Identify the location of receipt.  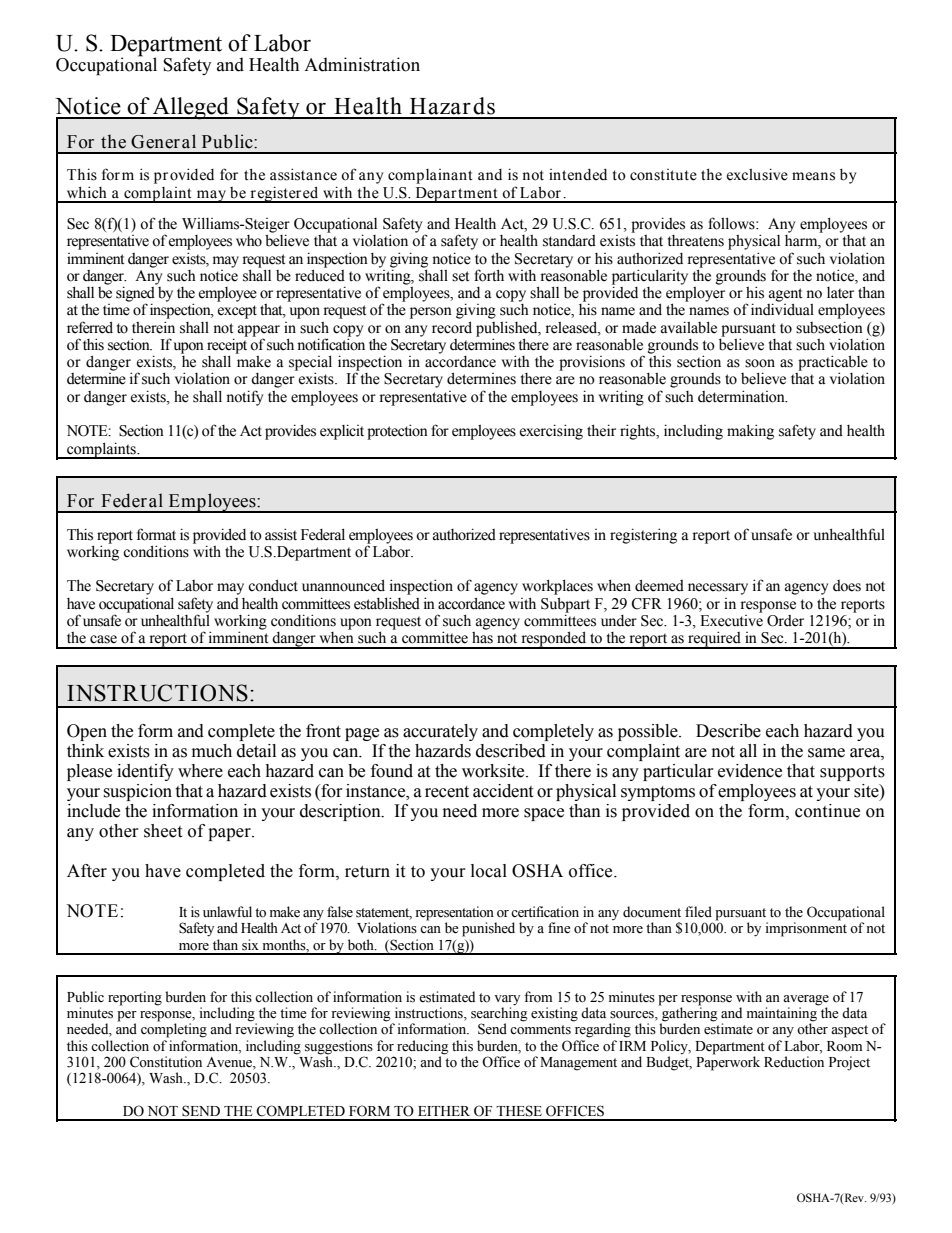
(227, 346).
